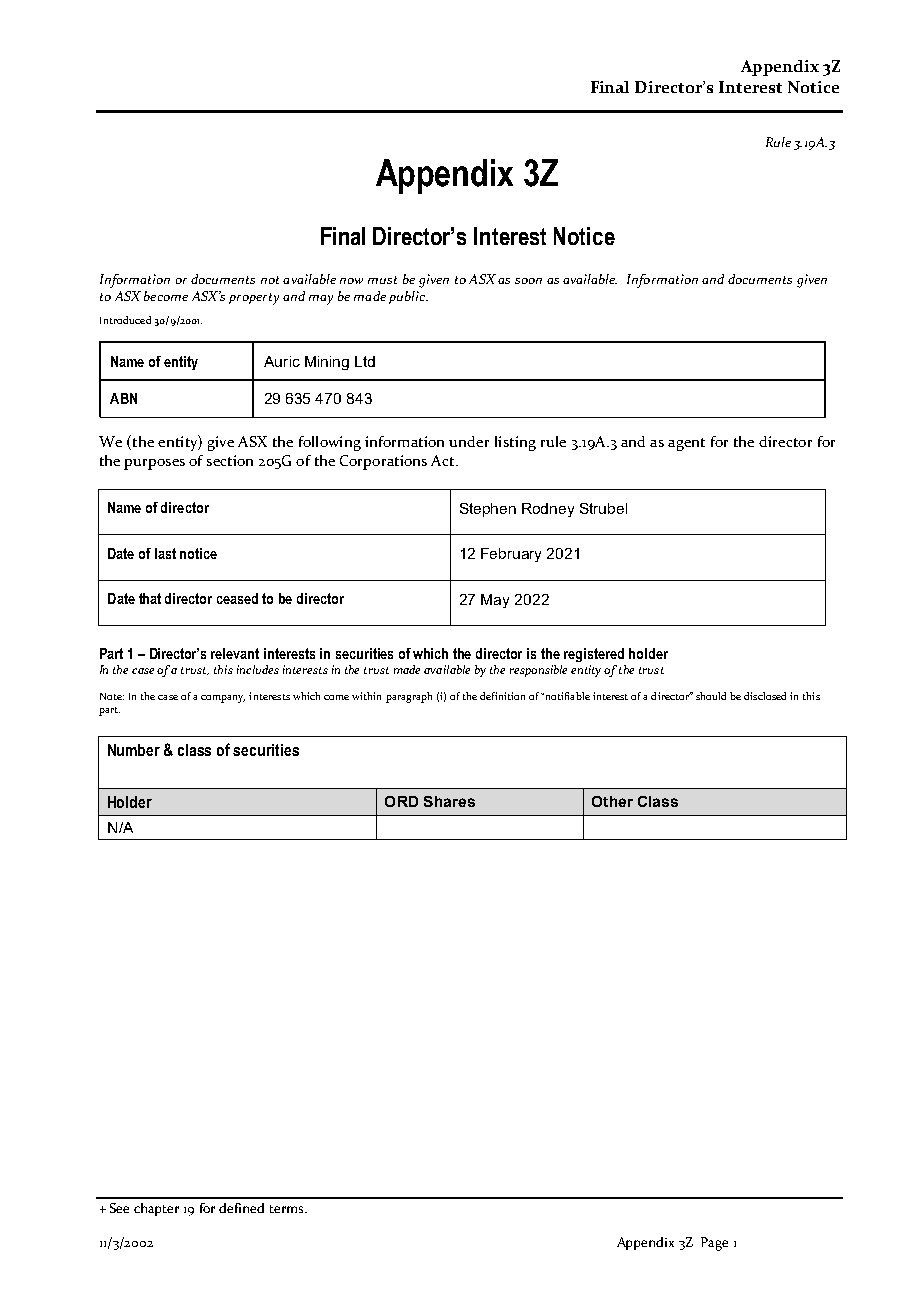  I want to click on chapter, so click(156, 1209).
